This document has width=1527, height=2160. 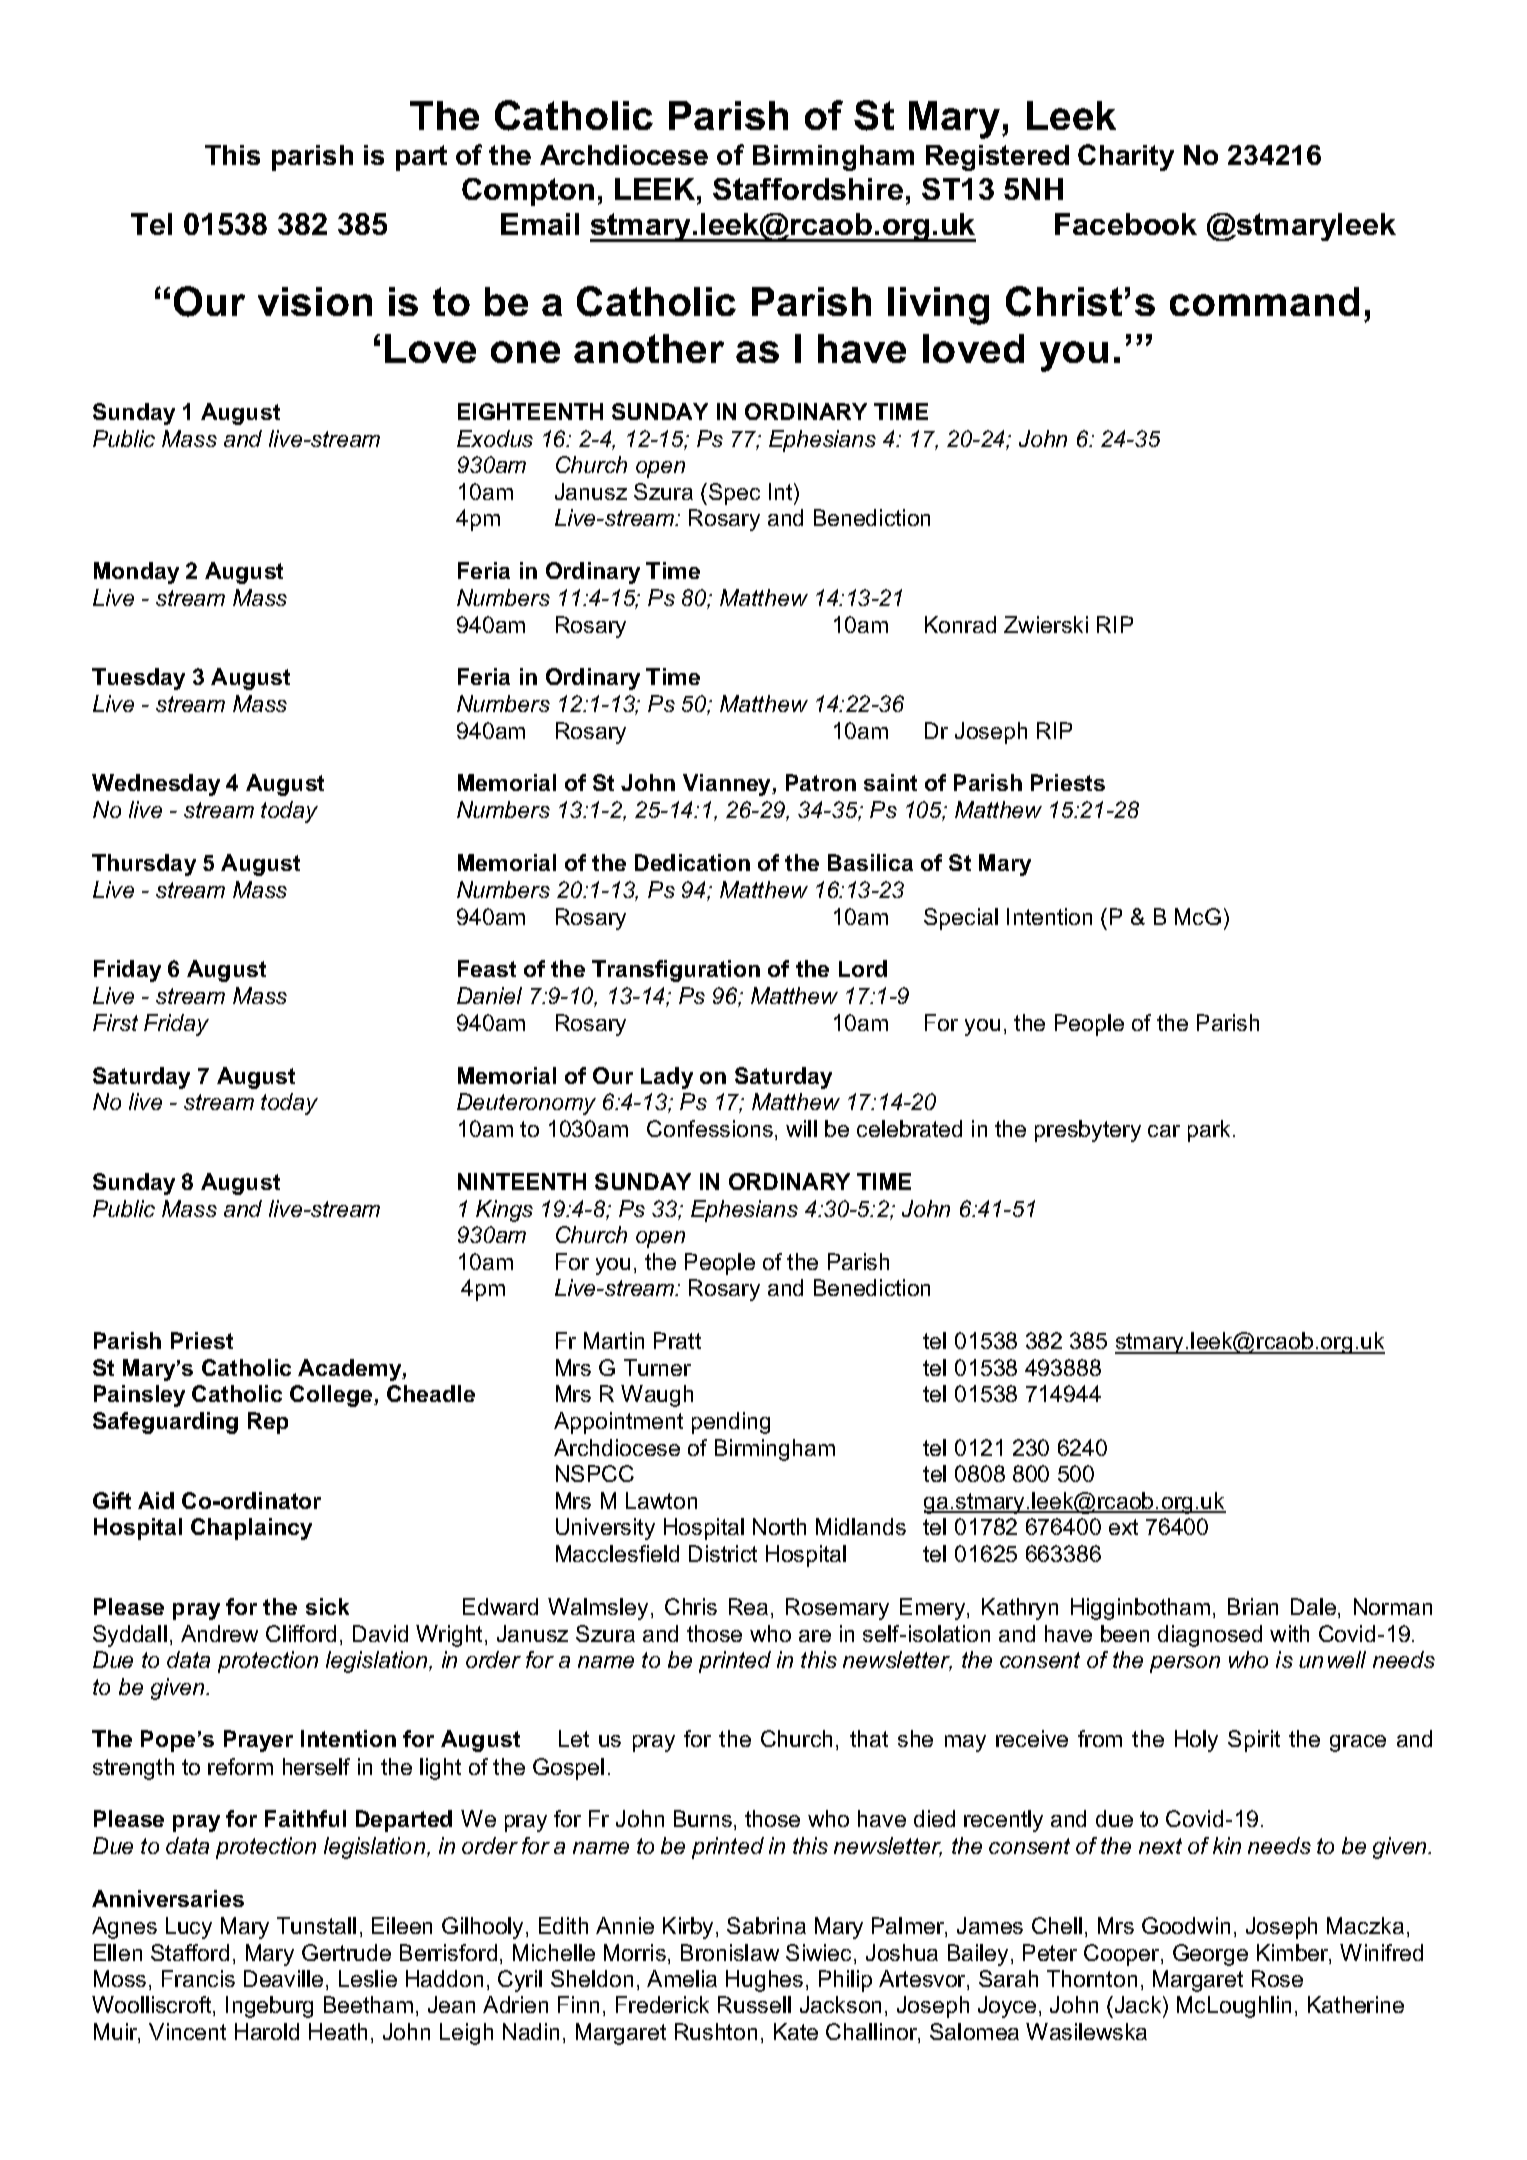 I want to click on another, so click(x=649, y=348).
